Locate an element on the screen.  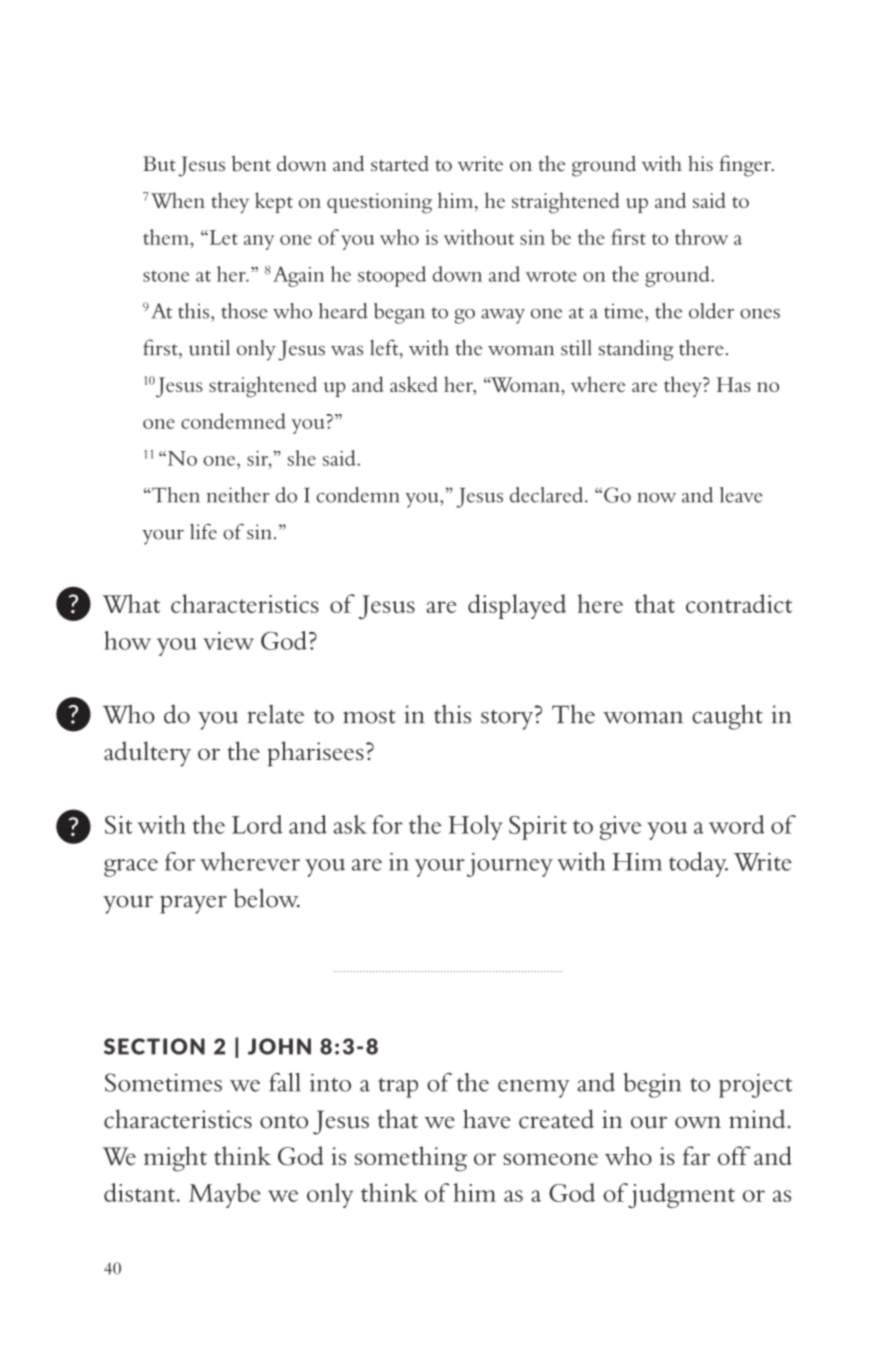
Lord is located at coordinates (257, 824).
